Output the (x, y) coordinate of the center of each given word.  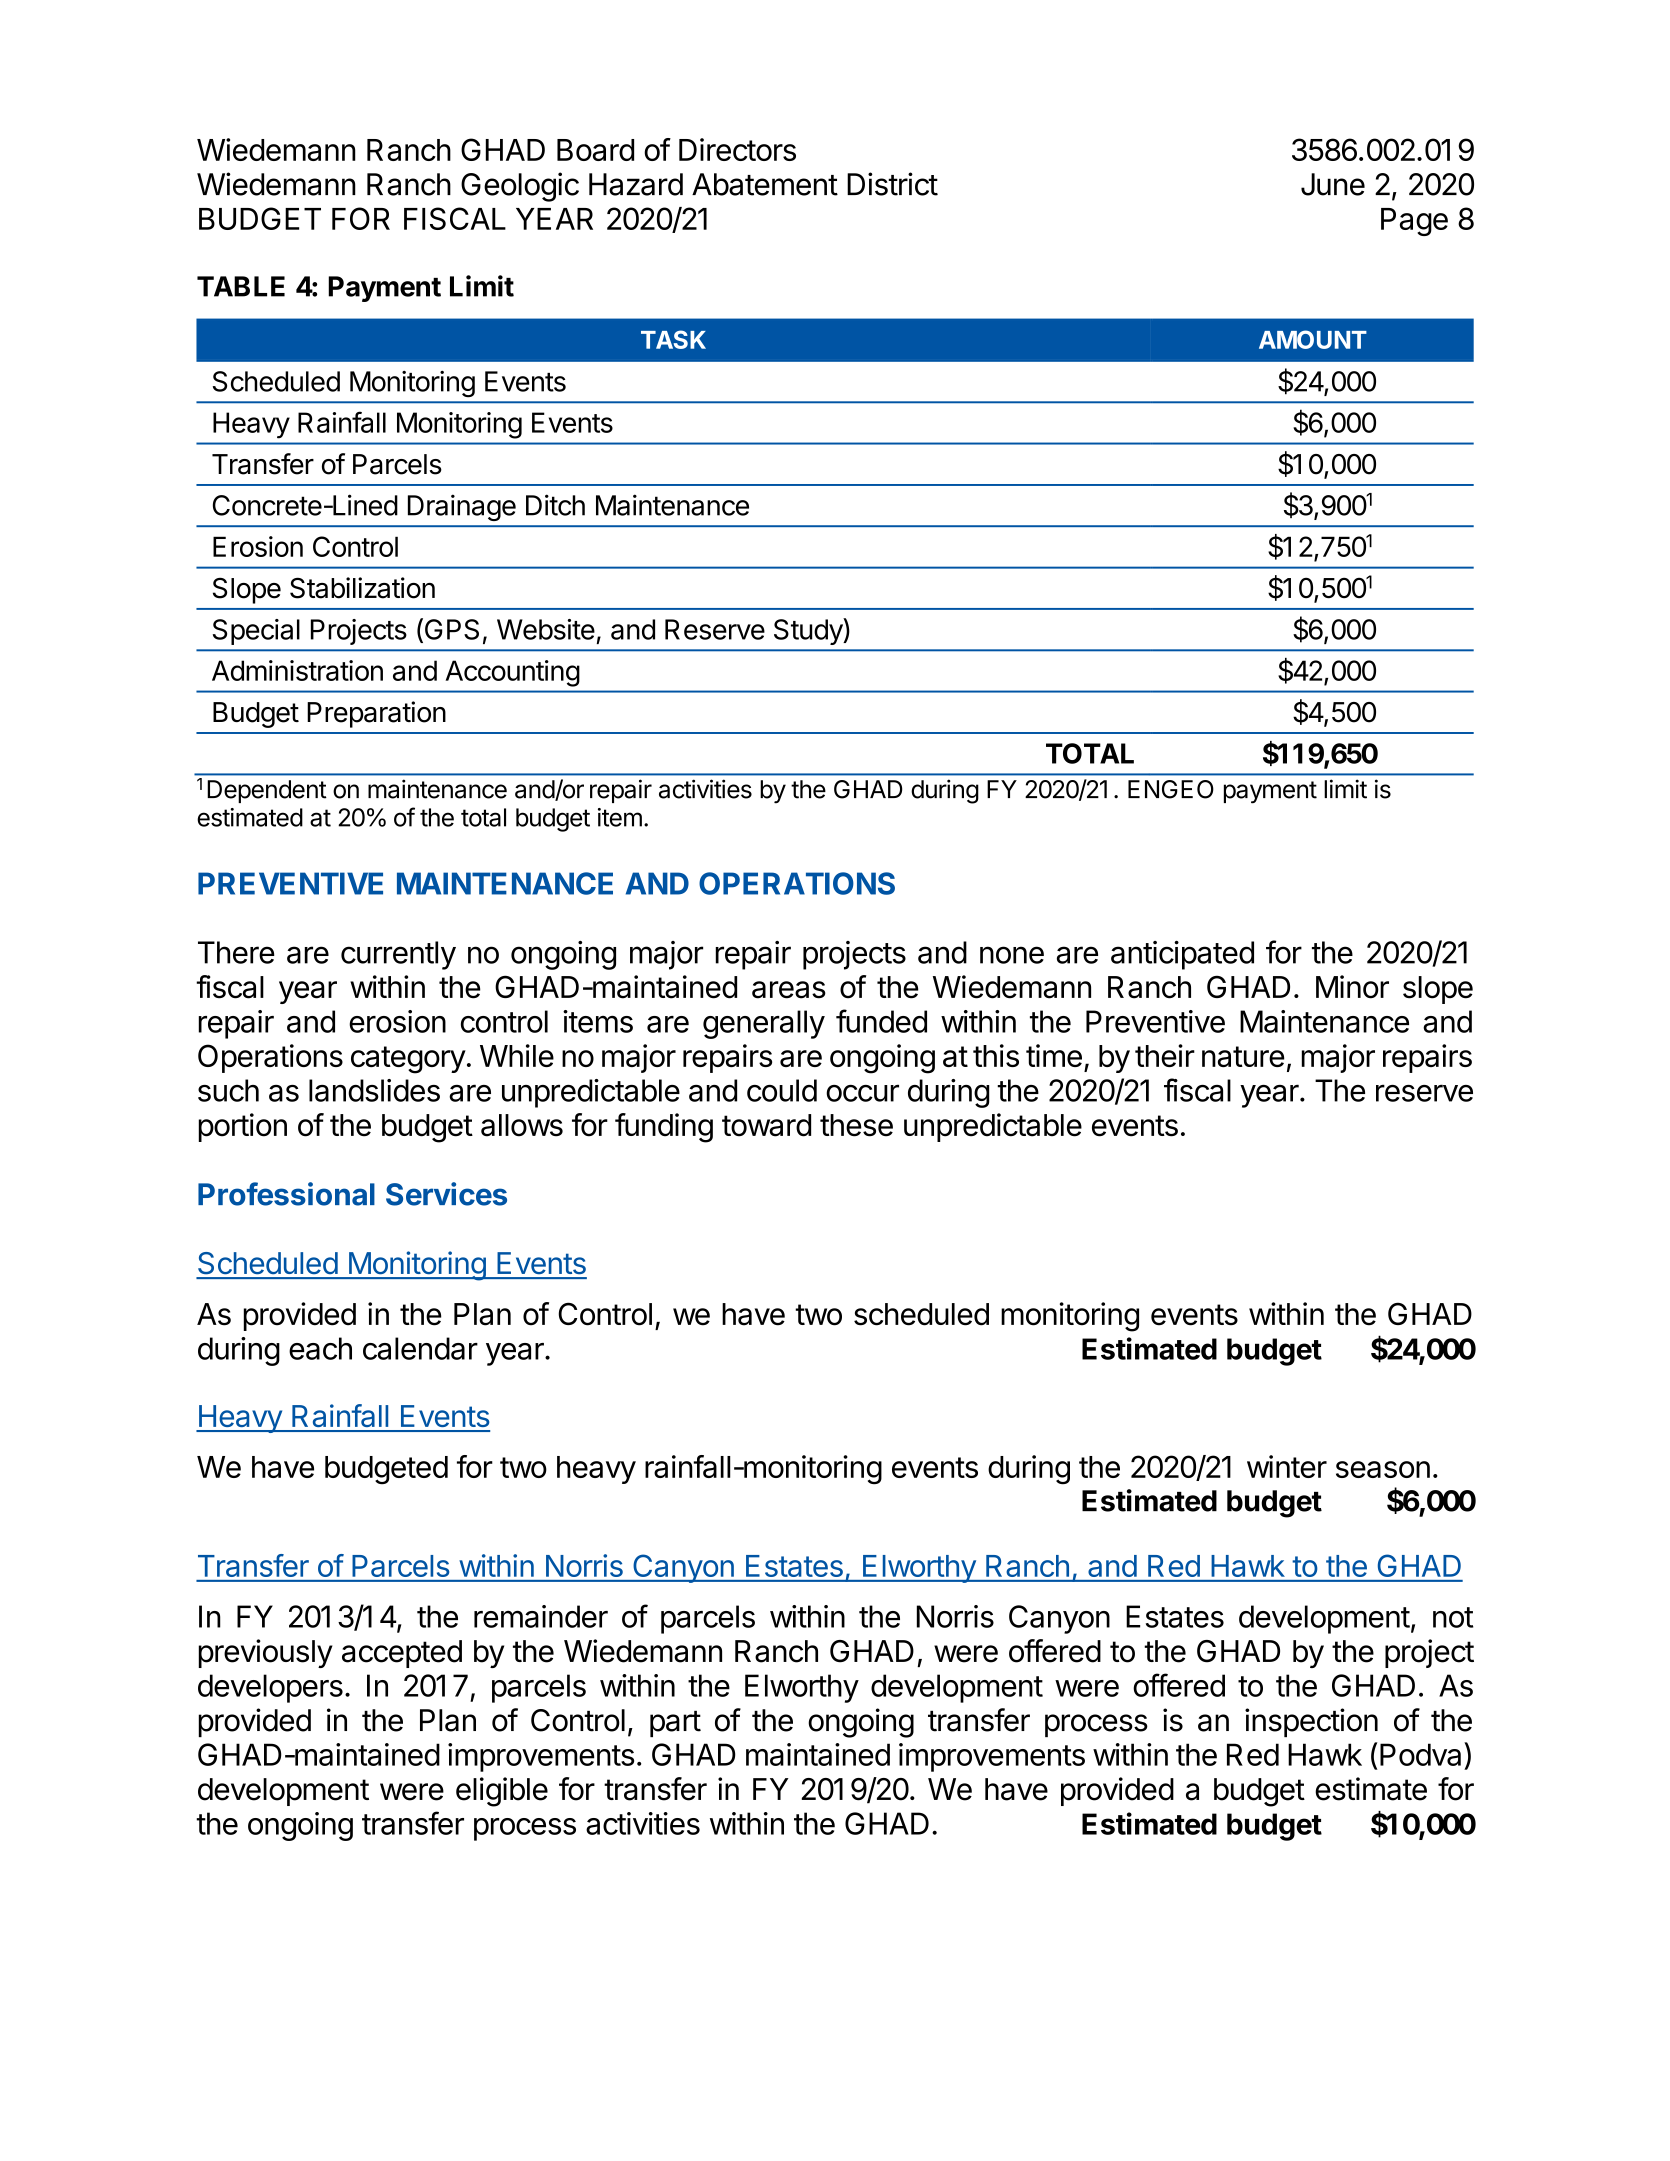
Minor (1352, 987)
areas (789, 990)
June (1333, 184)
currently (398, 955)
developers (270, 1688)
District (892, 184)
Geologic (520, 187)
